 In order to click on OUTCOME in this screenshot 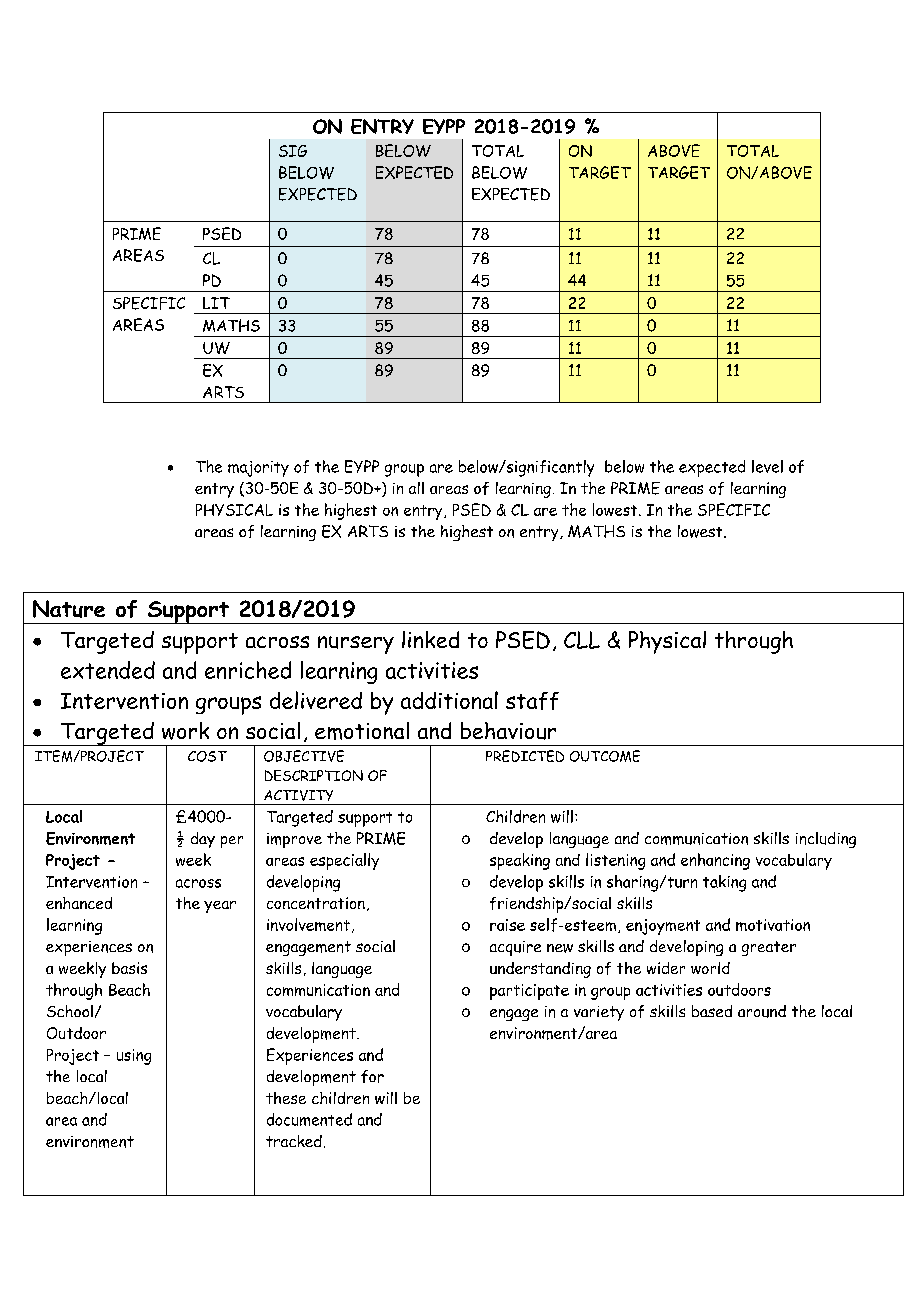, I will do `click(605, 756)`.
